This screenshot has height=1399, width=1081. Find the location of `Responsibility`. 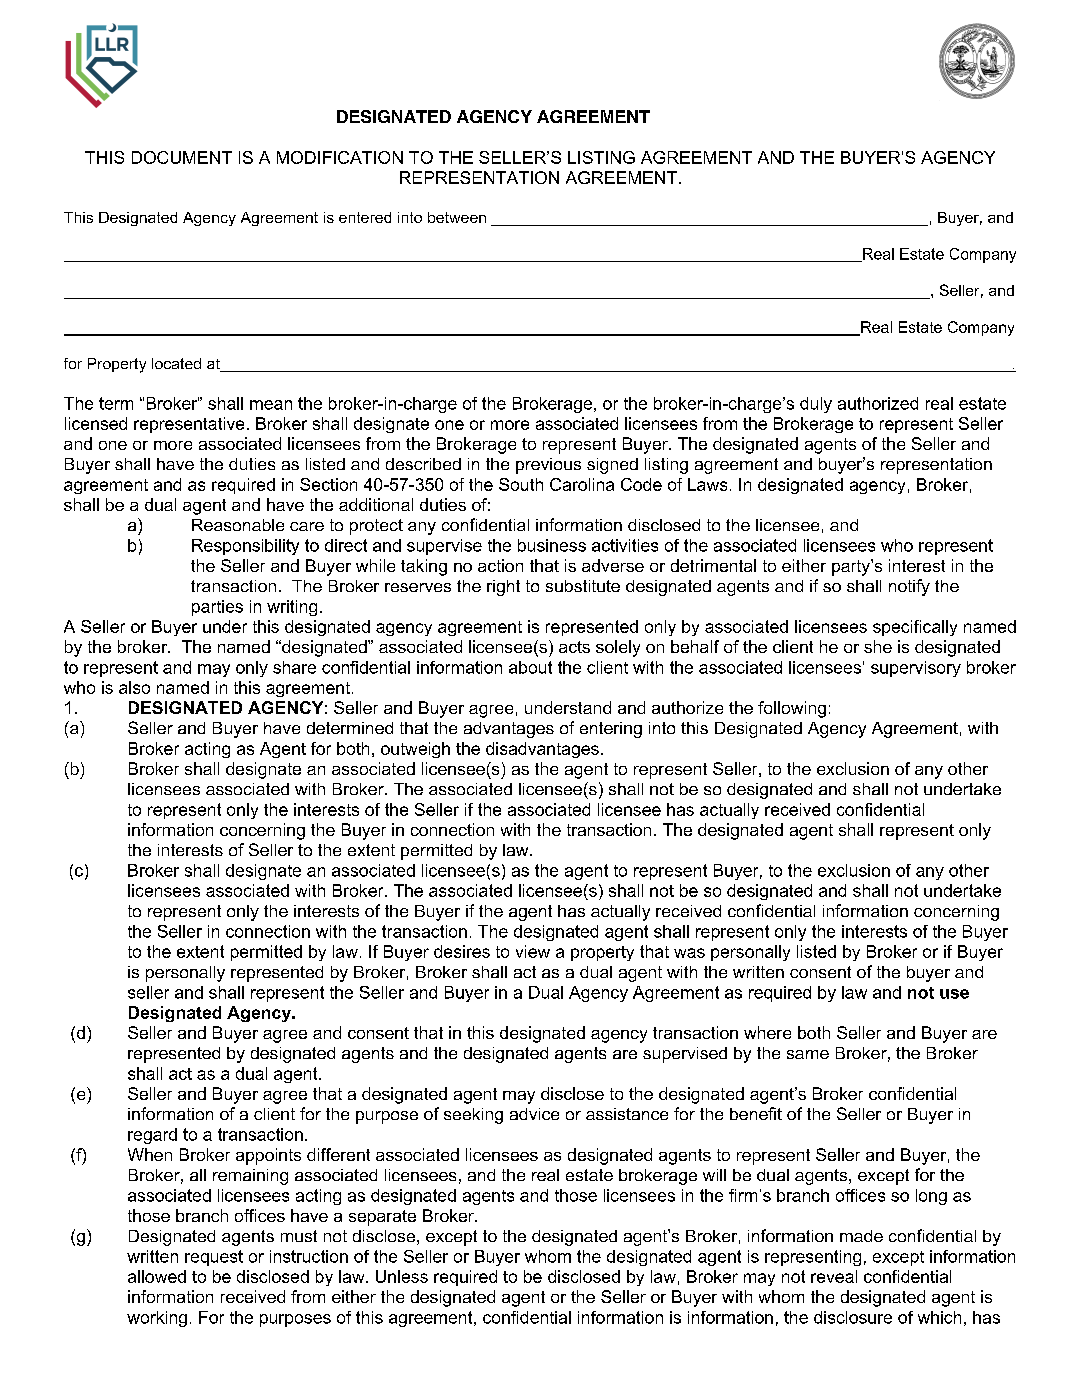

Responsibility is located at coordinates (245, 547).
